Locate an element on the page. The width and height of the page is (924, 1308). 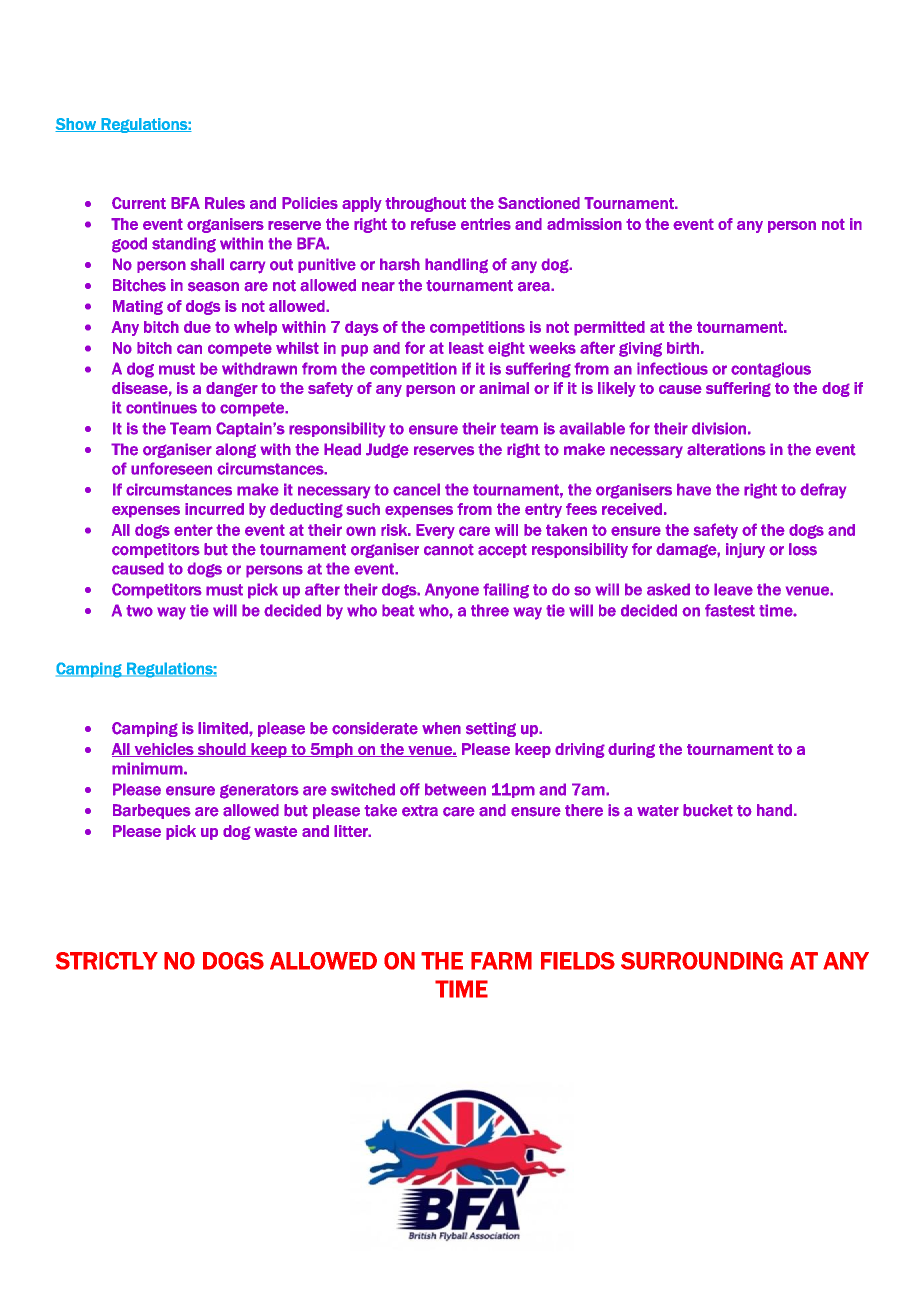
limited is located at coordinates (224, 728).
